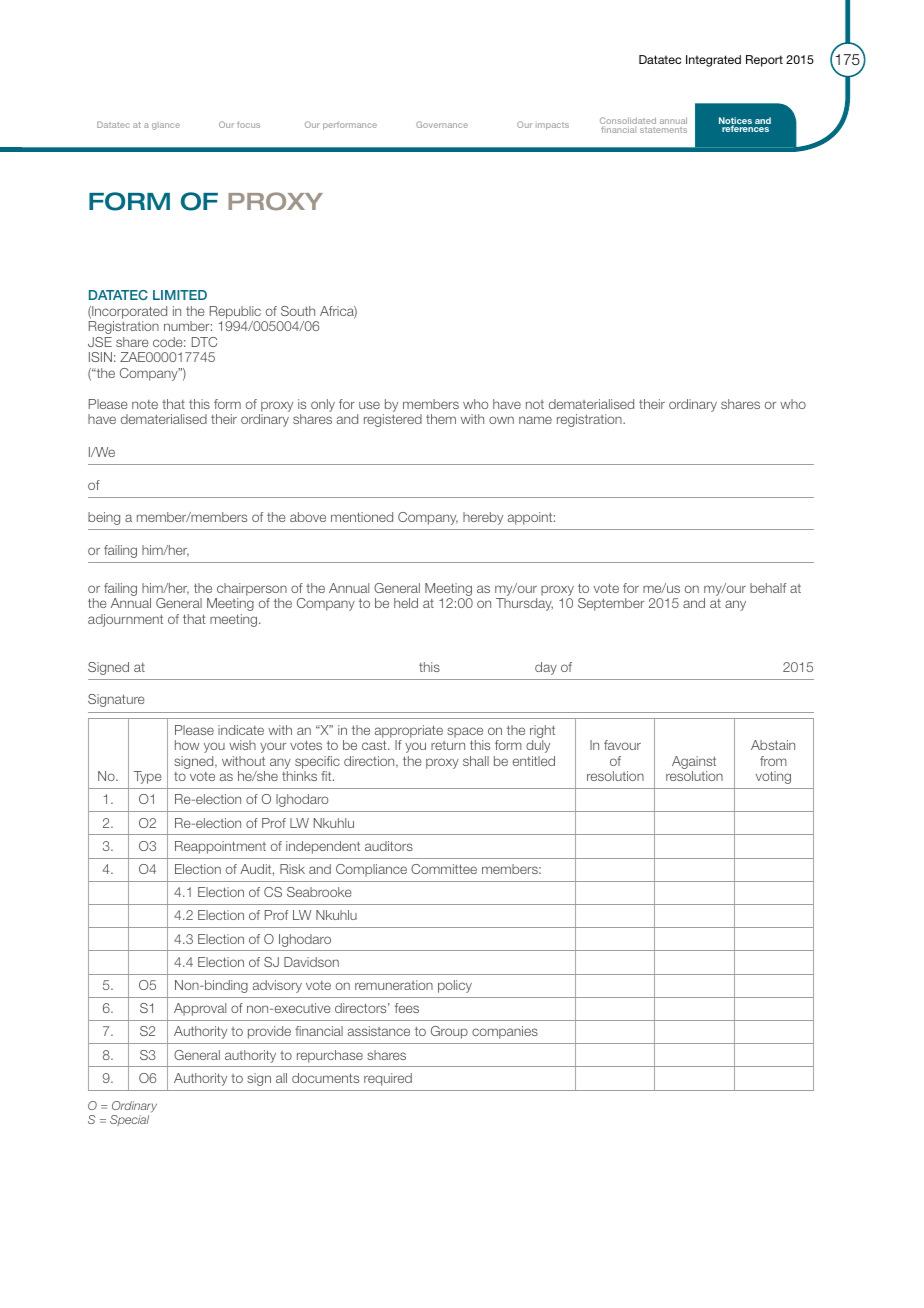  What do you see at coordinates (125, 620) in the image?
I see `adjournment` at bounding box center [125, 620].
